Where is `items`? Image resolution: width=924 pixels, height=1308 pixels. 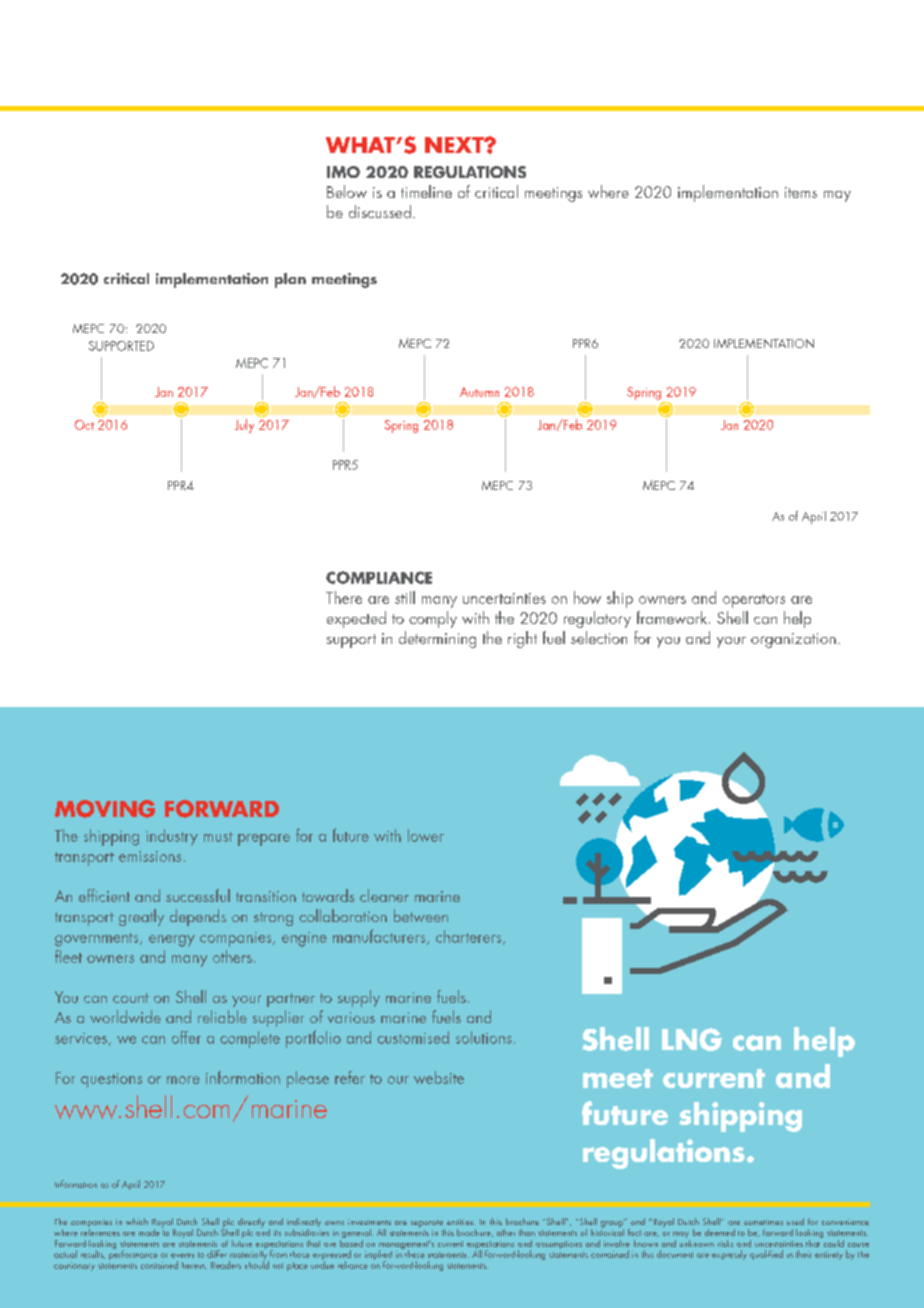
items is located at coordinates (801, 192).
